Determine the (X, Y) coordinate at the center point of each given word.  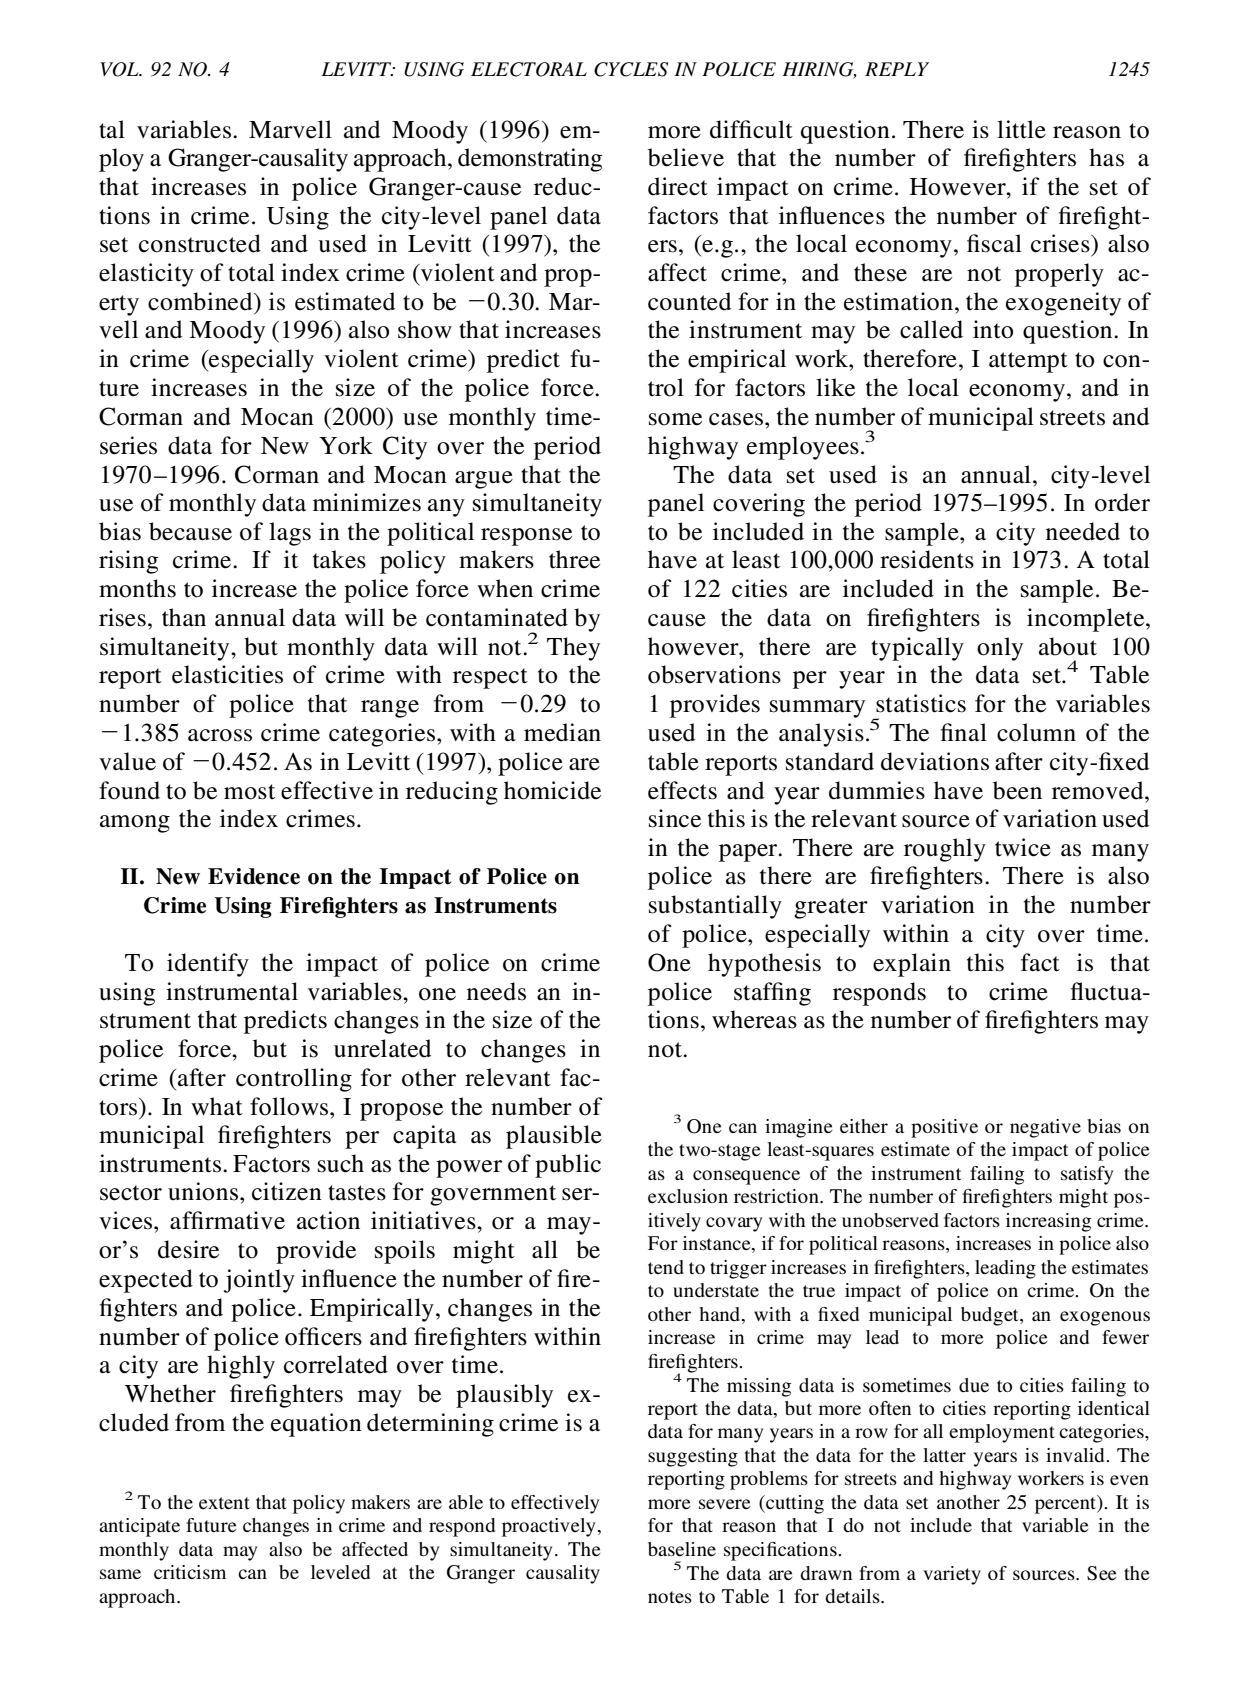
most (249, 792)
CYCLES (631, 69)
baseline (682, 1549)
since (675, 818)
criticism (190, 1572)
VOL (120, 69)
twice (1023, 847)
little (1021, 129)
